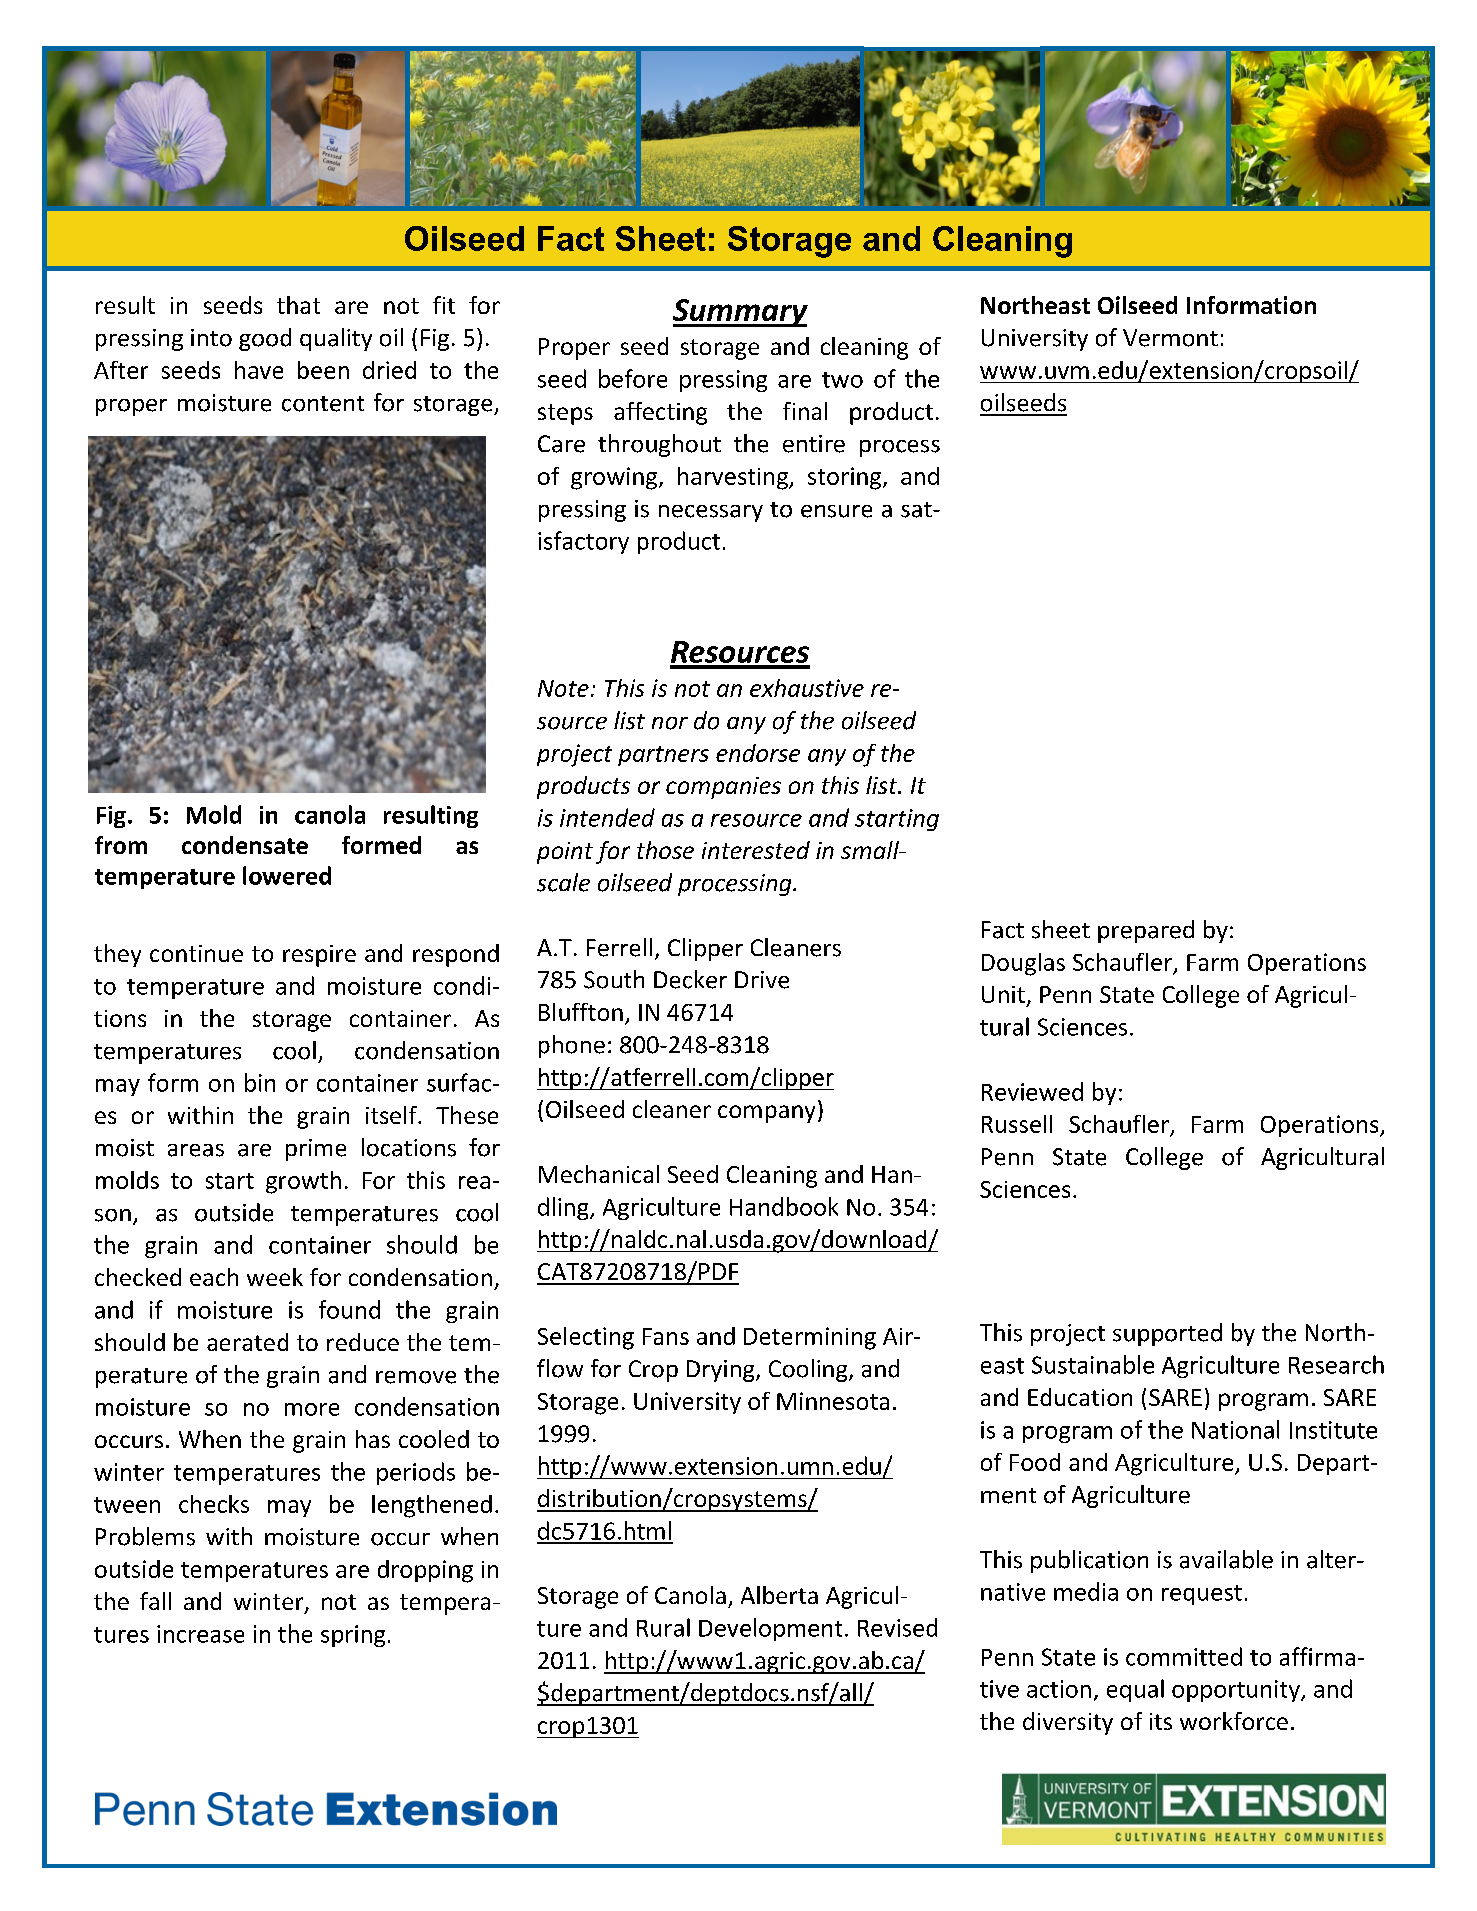 The image size is (1477, 1911). I want to click on respire, so click(319, 956).
